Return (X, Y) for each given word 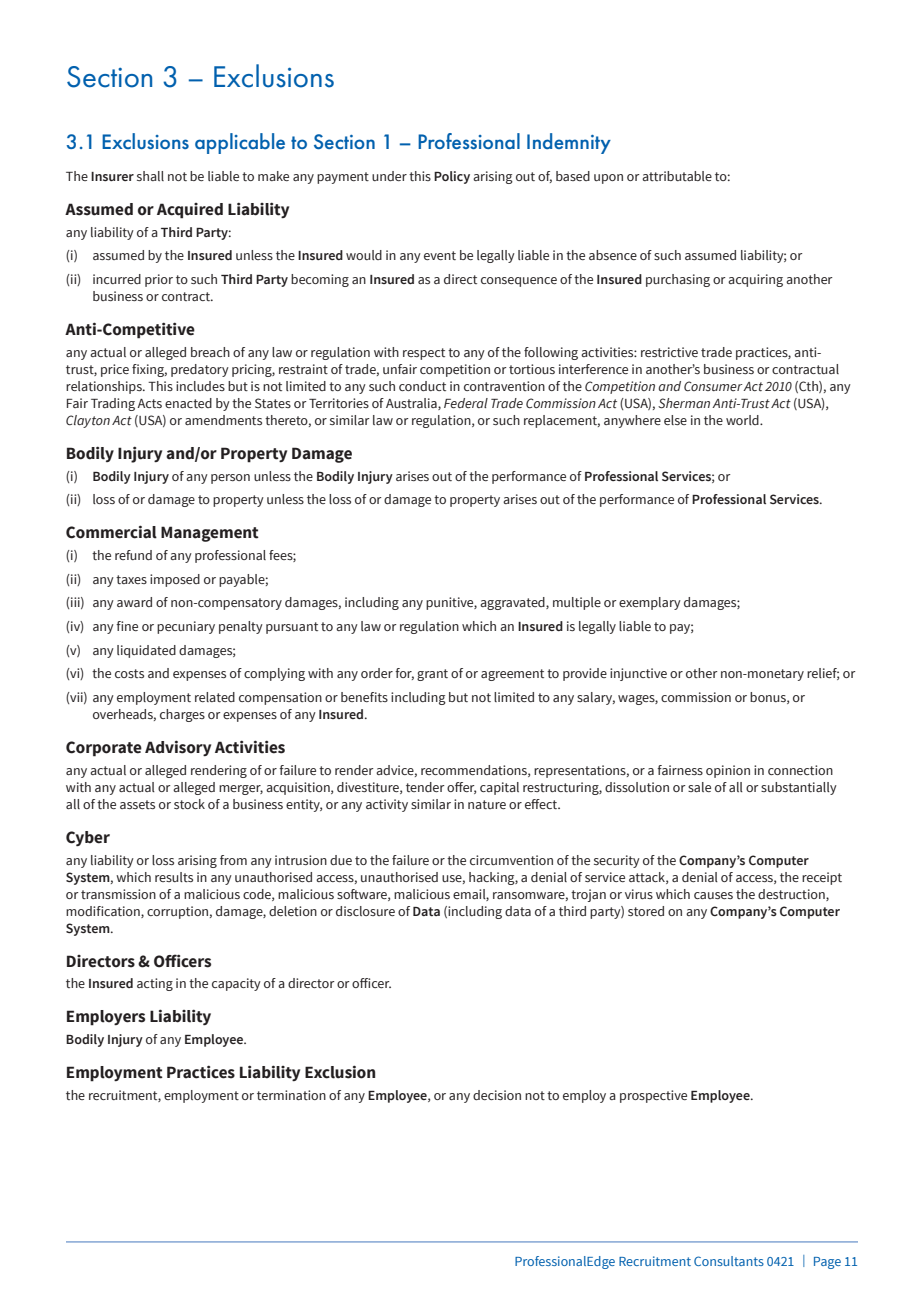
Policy (452, 177)
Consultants (729, 1261)
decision (497, 1095)
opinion (728, 771)
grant (432, 675)
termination (291, 1095)
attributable (677, 176)
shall (150, 176)
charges (182, 715)
